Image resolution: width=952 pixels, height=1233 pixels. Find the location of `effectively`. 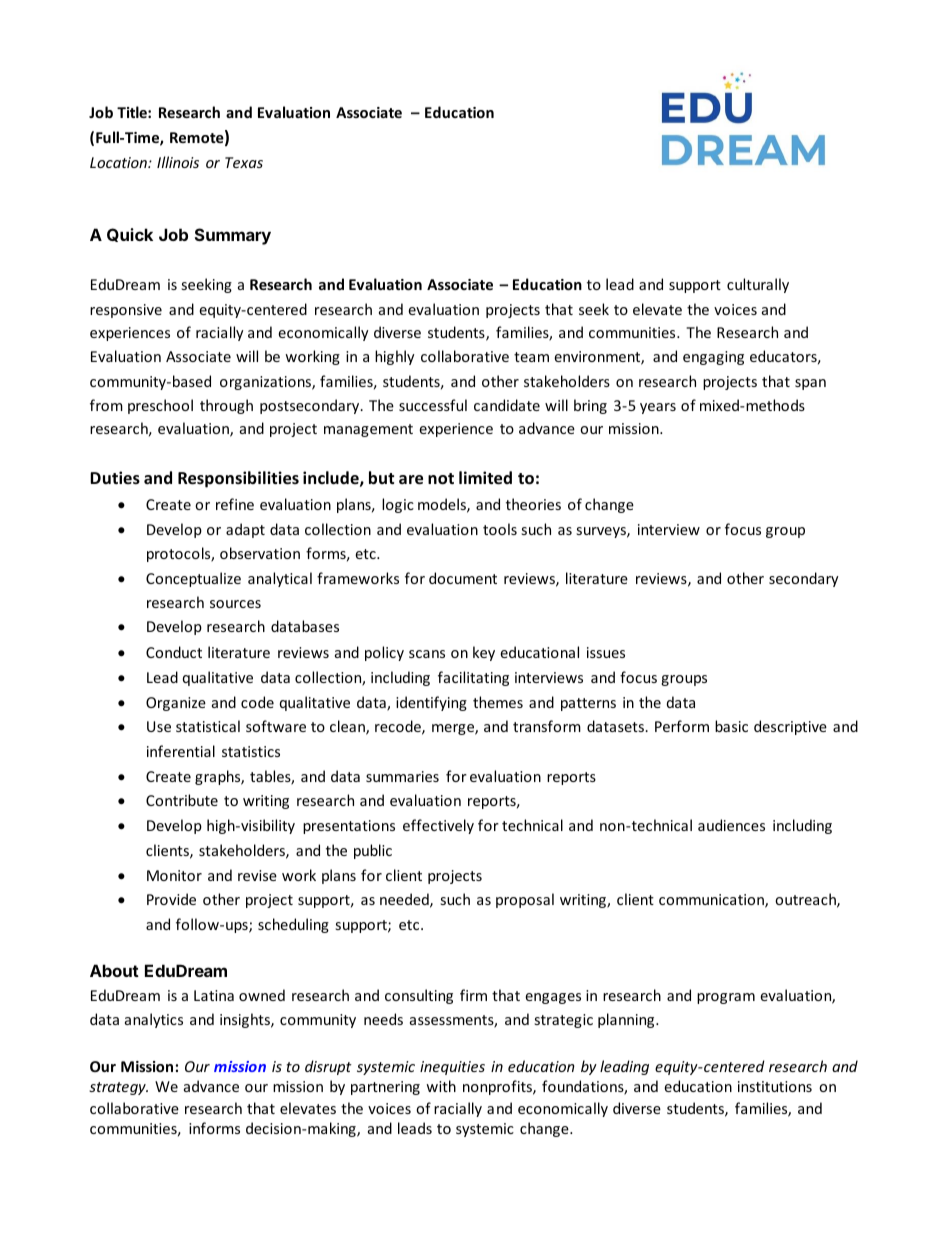

effectively is located at coordinates (438, 826).
